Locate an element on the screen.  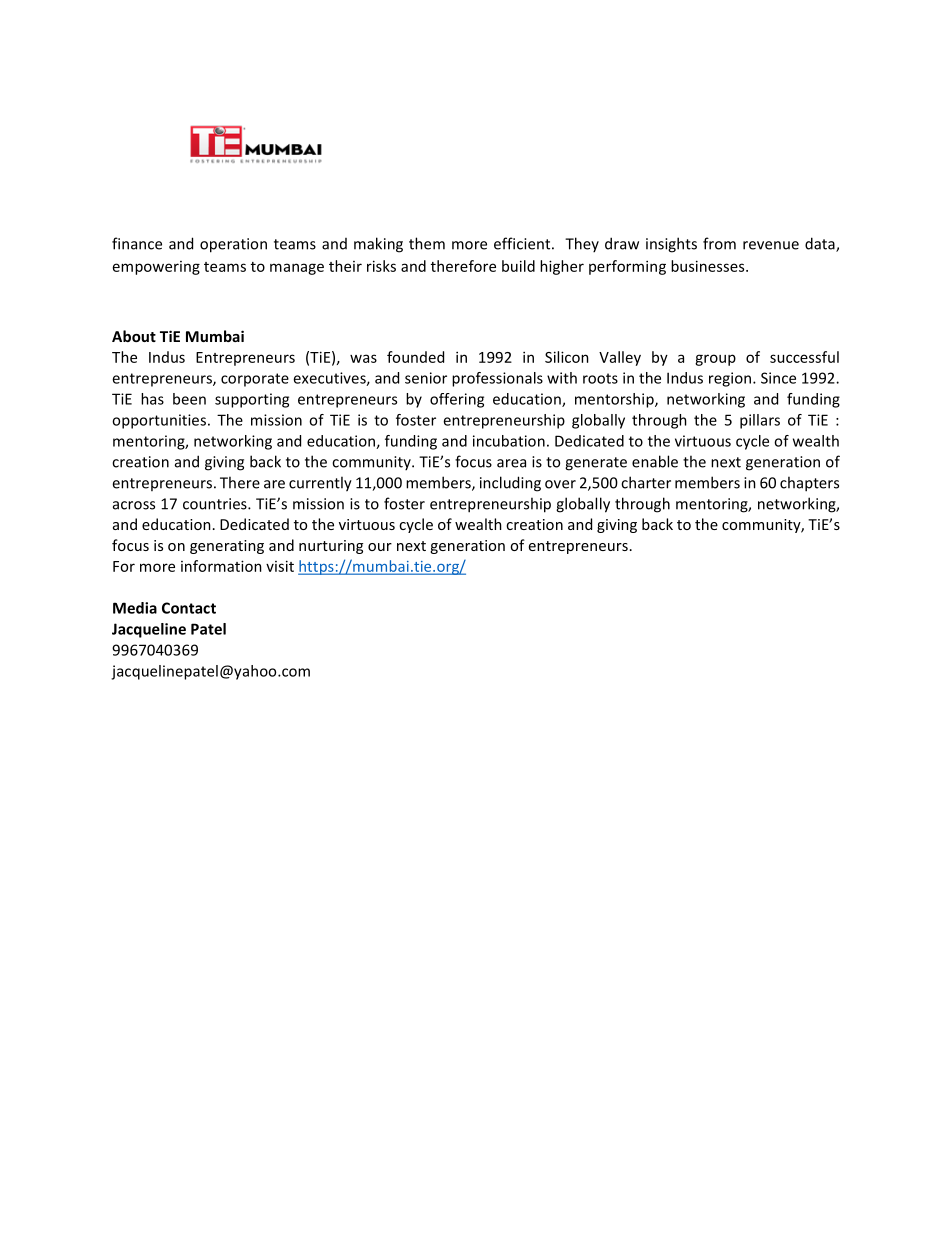
from is located at coordinates (719, 243).
